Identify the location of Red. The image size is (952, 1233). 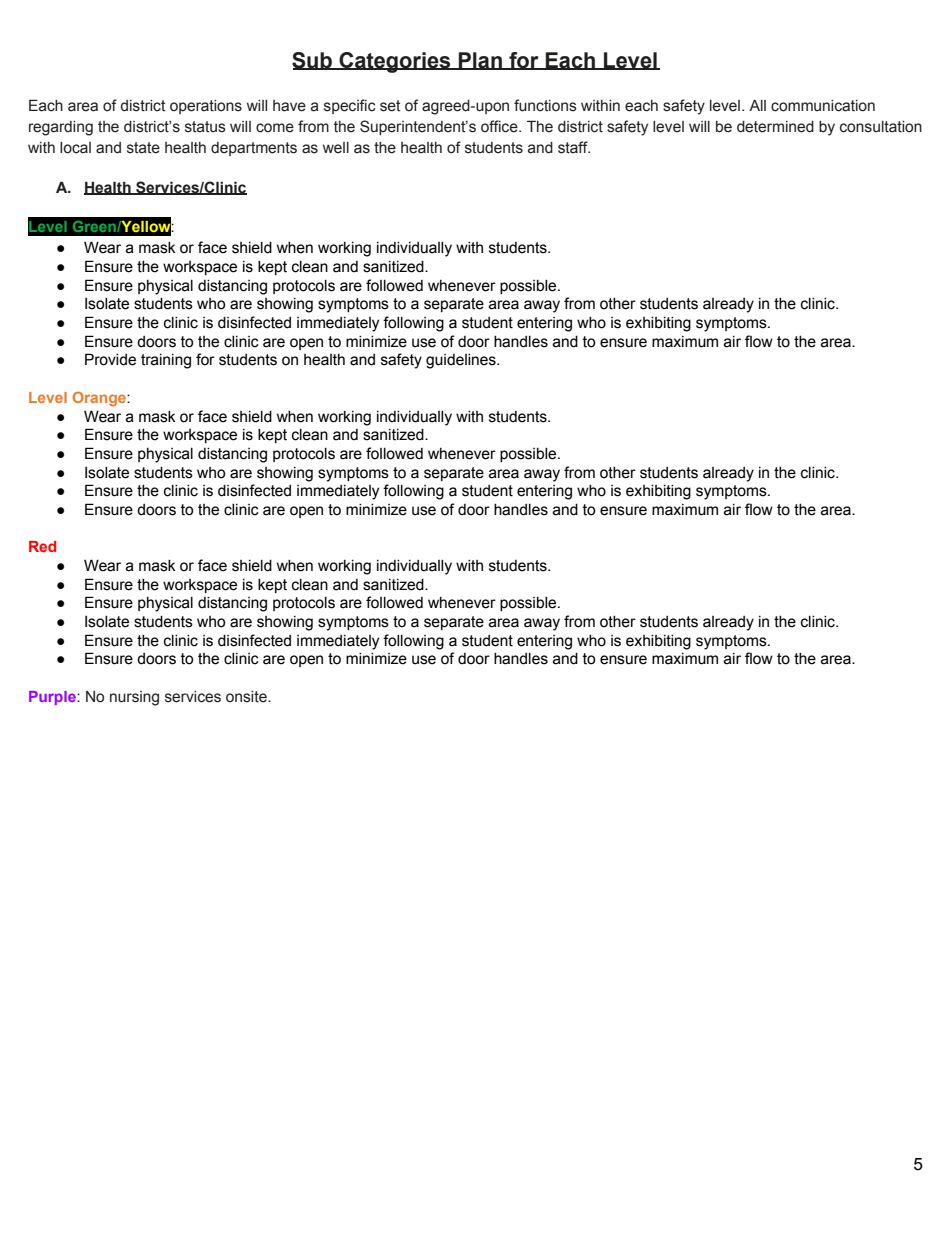
(42, 546).
